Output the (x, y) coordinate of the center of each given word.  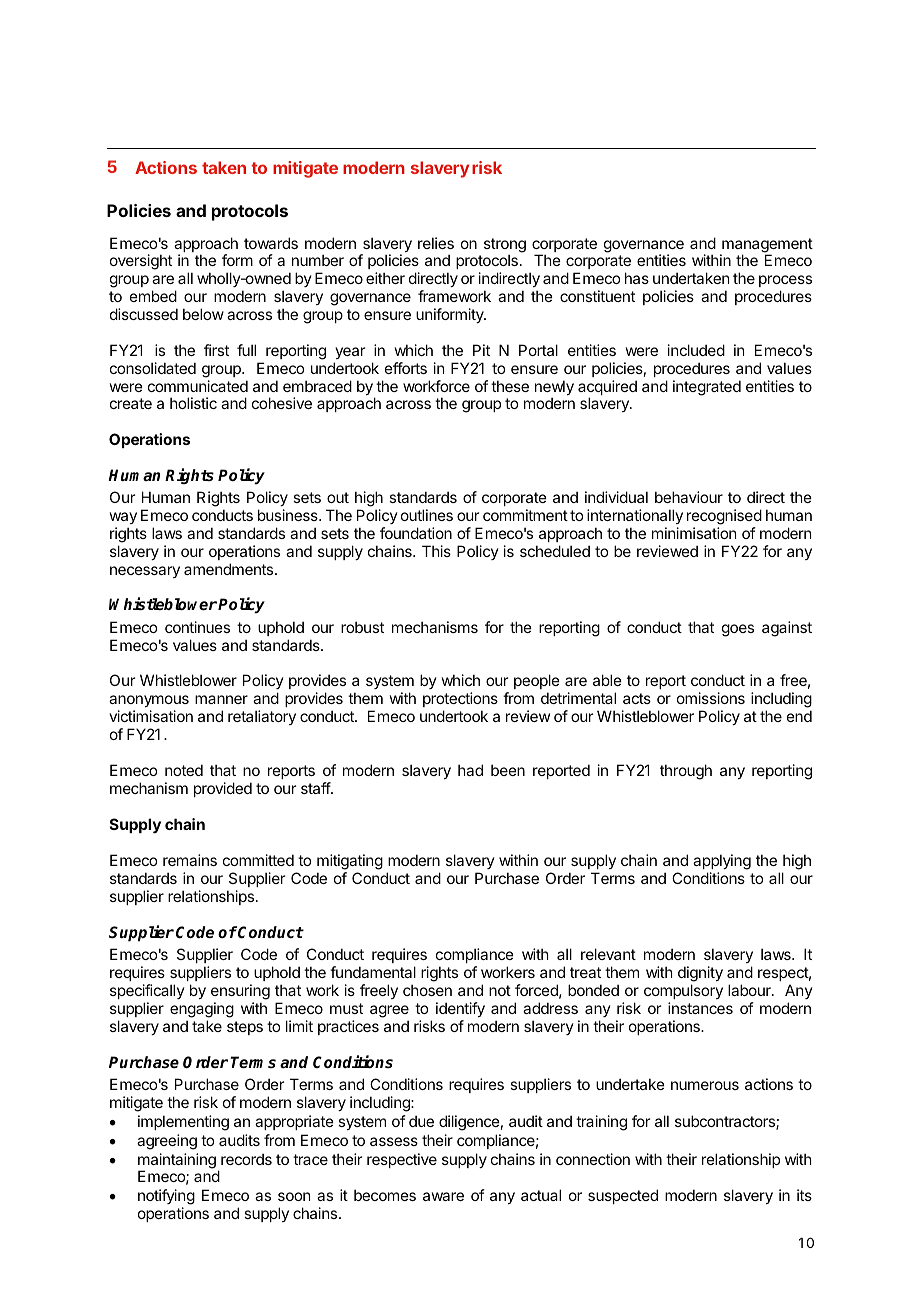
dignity (700, 975)
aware (443, 1196)
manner (221, 699)
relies (436, 243)
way (123, 518)
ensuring (240, 993)
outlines (427, 515)
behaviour (689, 497)
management (766, 246)
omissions (711, 698)
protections (460, 699)
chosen (427, 990)
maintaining (177, 1162)
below (203, 314)
